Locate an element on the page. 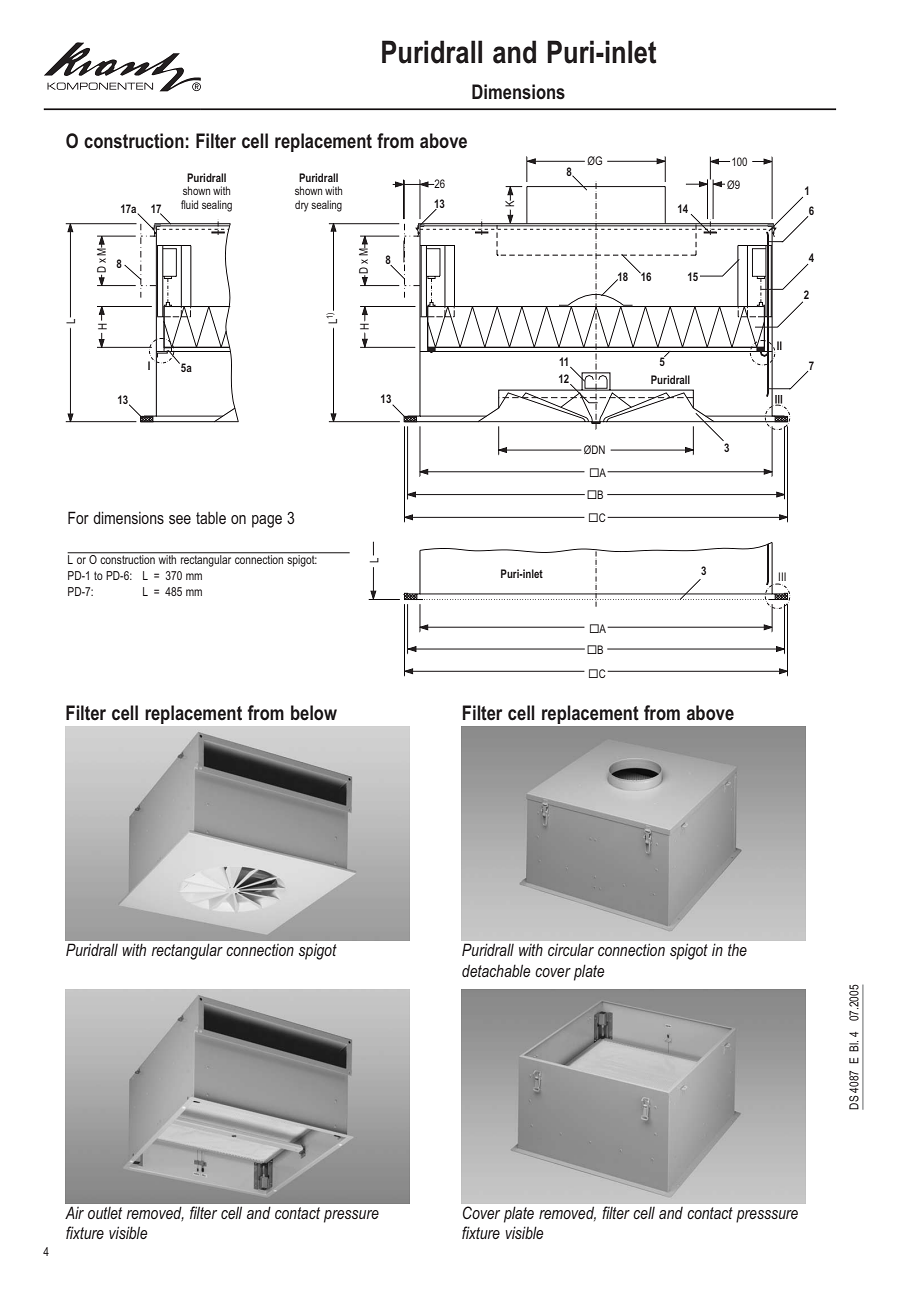  the is located at coordinates (737, 950).
